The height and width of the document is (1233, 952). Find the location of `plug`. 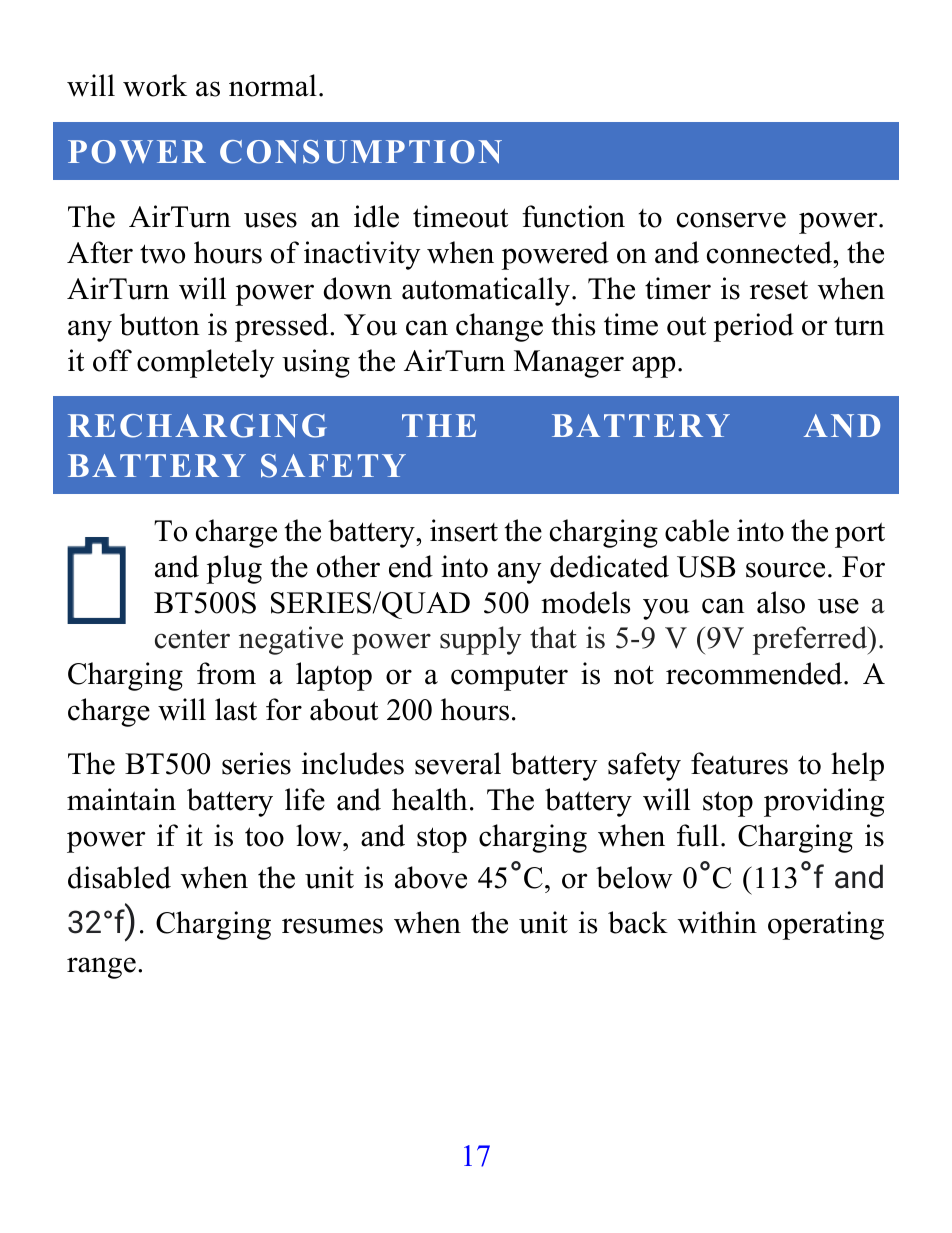

plug is located at coordinates (234, 569).
